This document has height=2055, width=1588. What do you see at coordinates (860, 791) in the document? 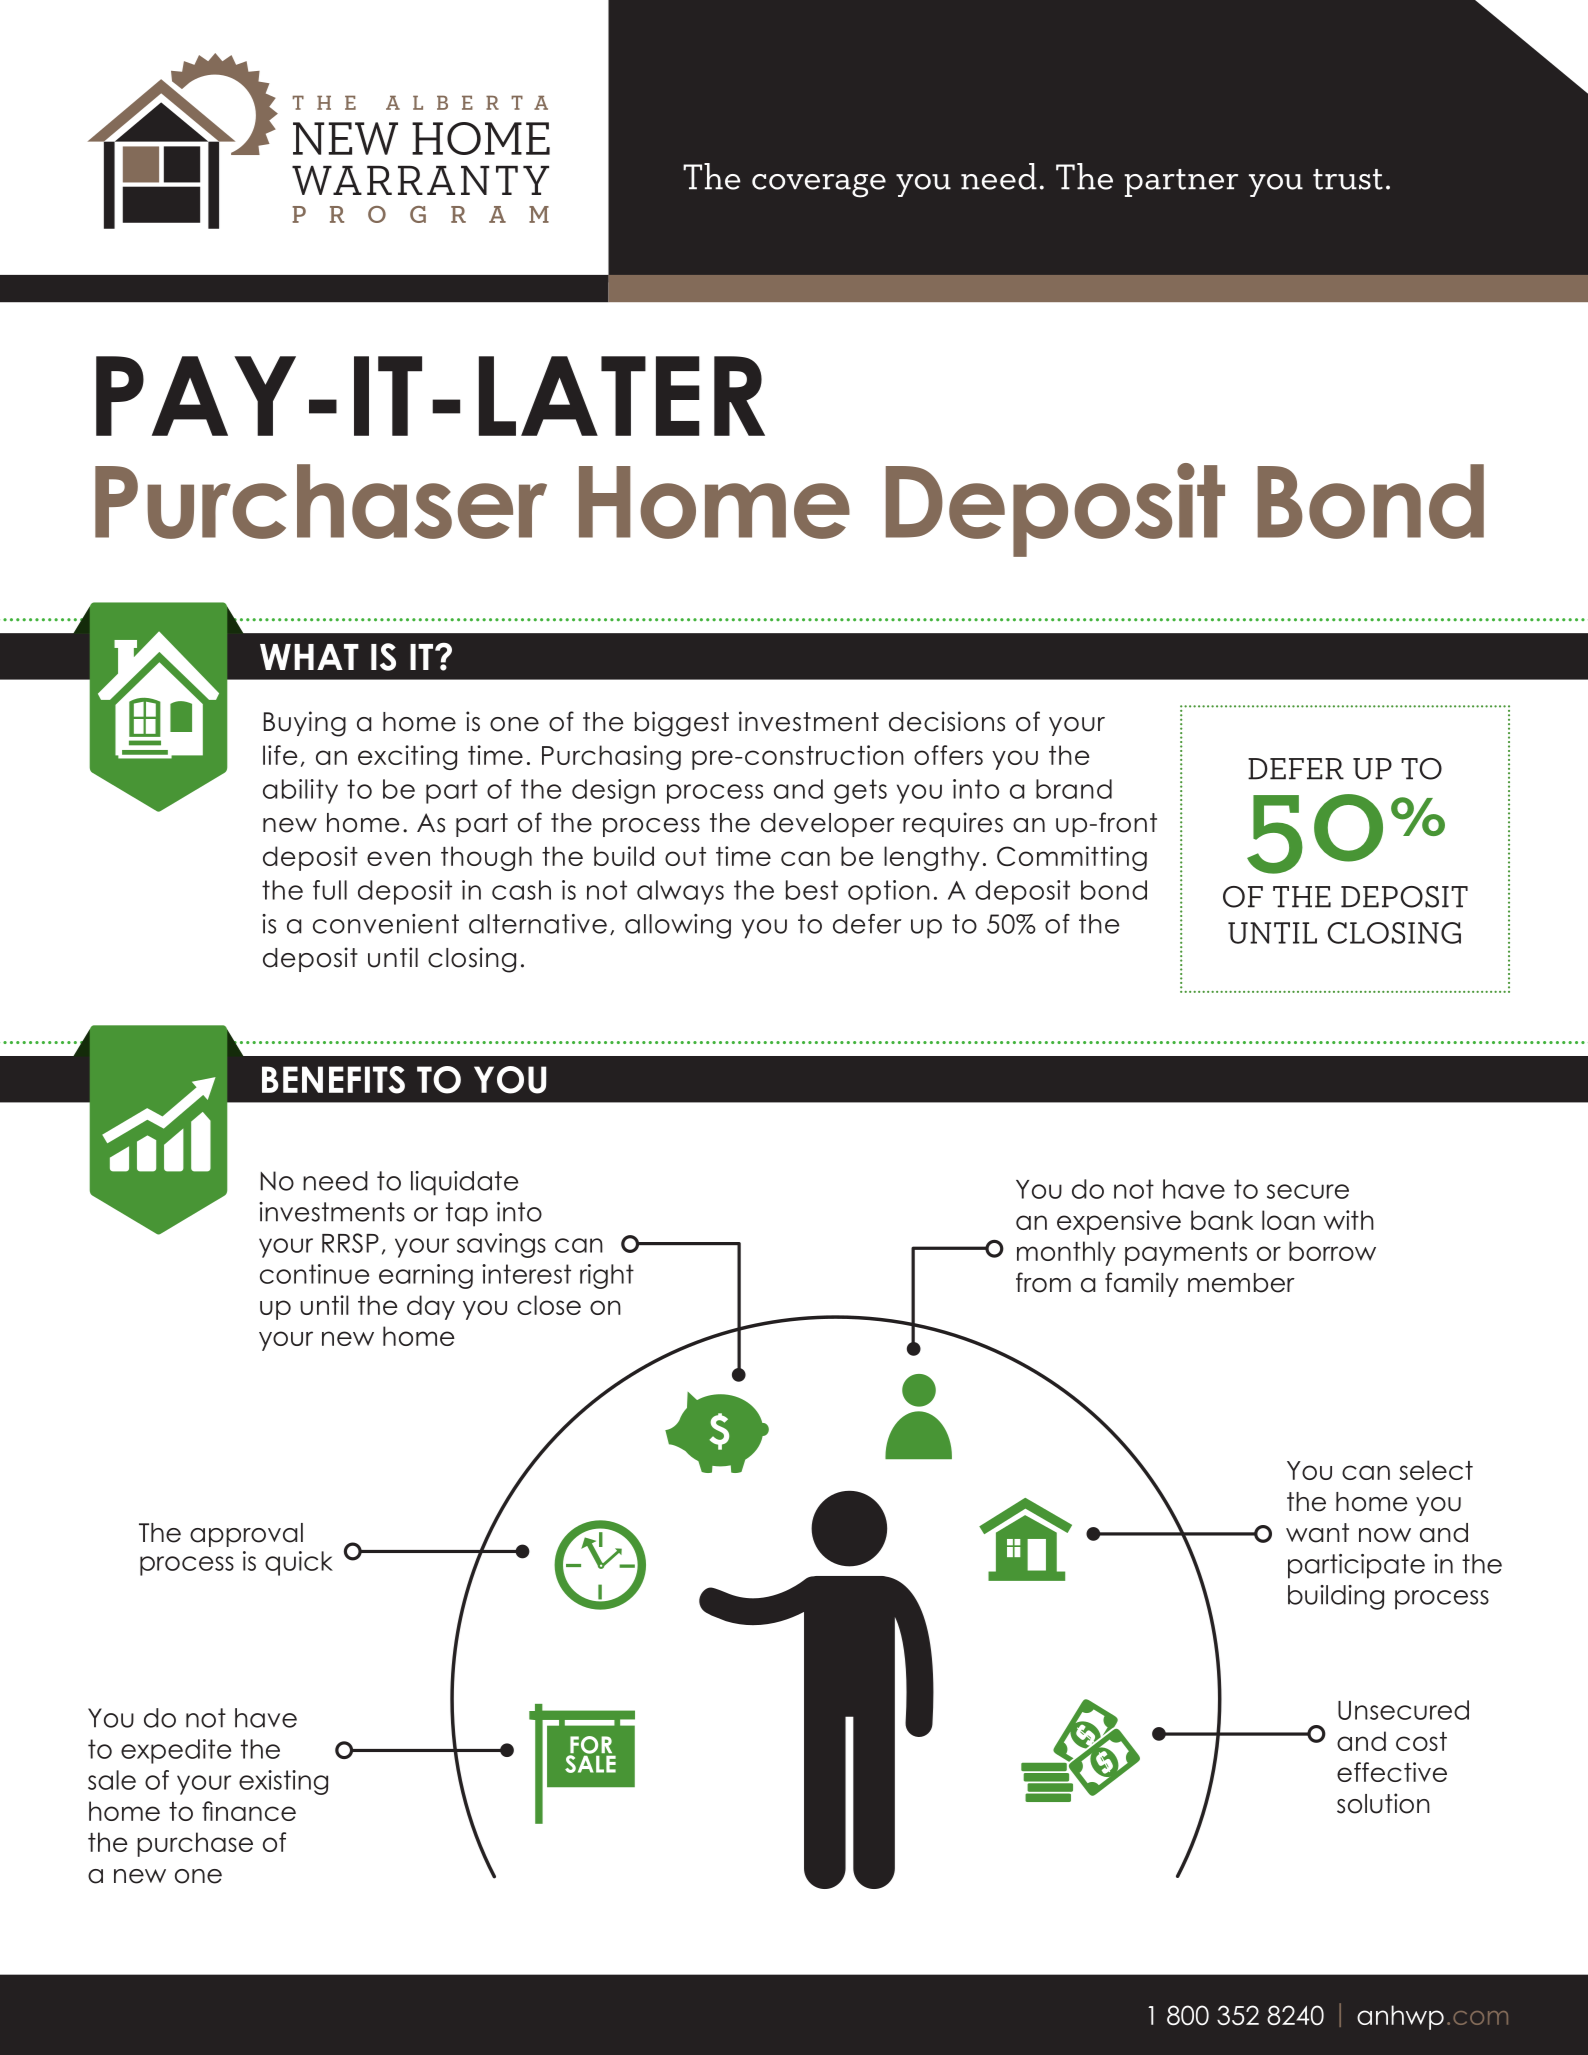
I see `gets` at bounding box center [860, 791].
